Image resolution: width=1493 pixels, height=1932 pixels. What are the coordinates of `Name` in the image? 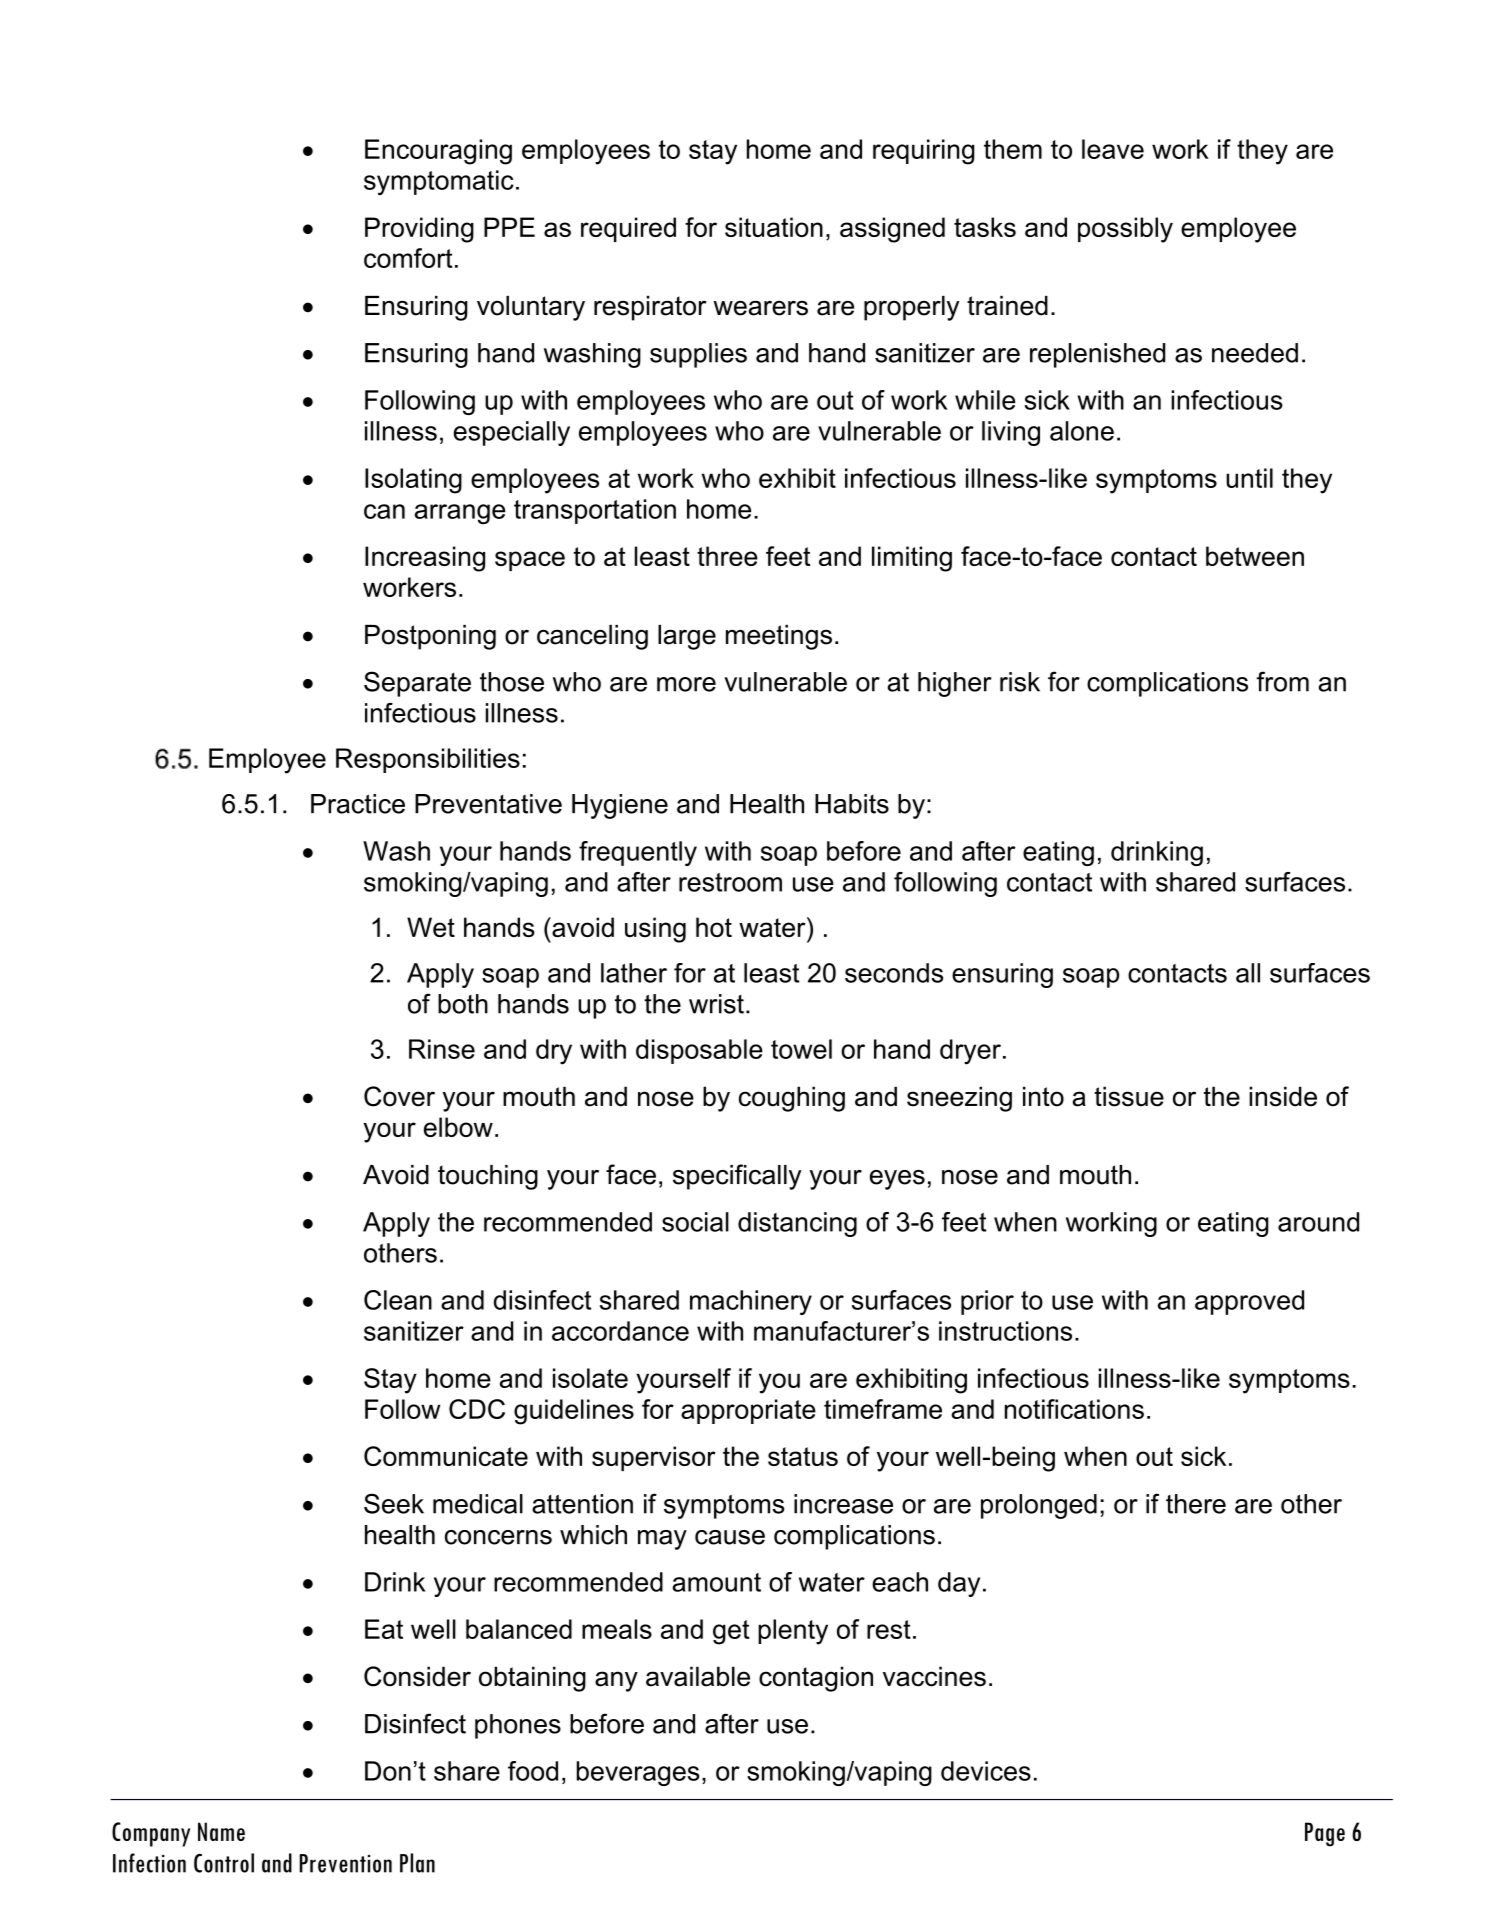 It's located at (221, 1831).
